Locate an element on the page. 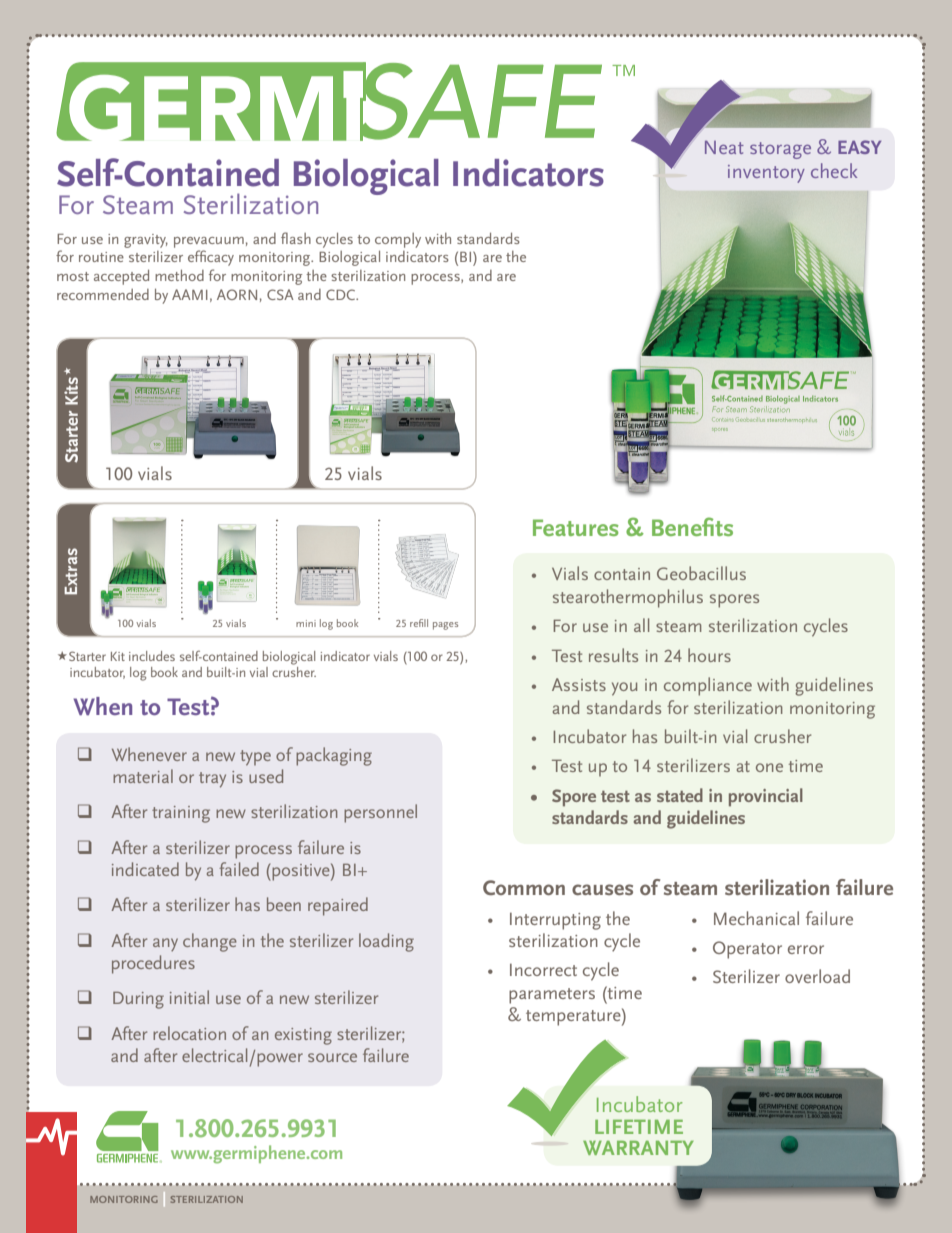  includes is located at coordinates (152, 656).
